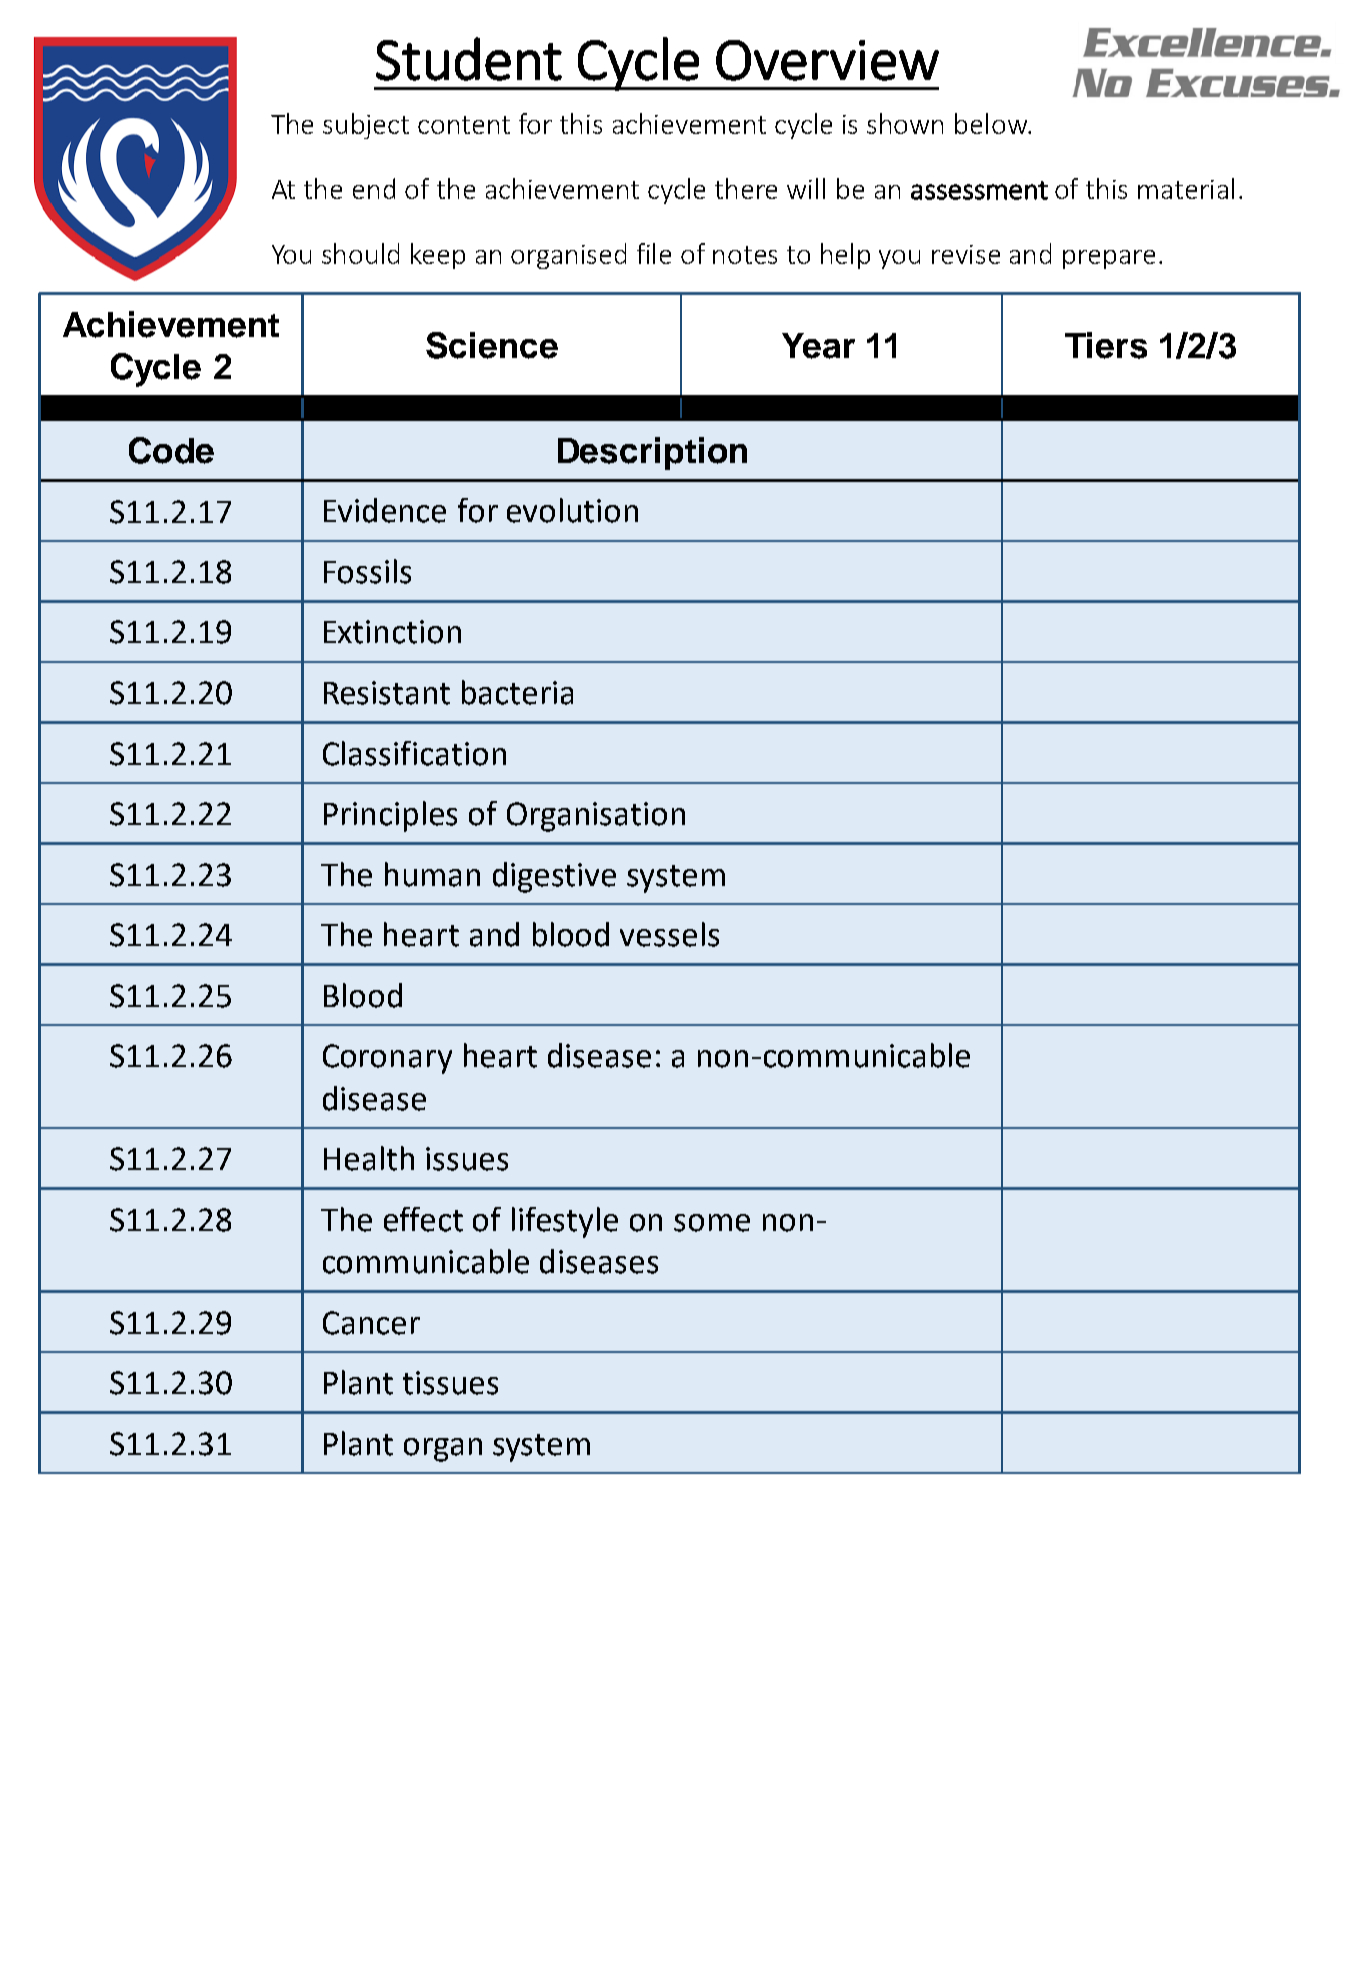  What do you see at coordinates (387, 1059) in the image?
I see `Coronary` at bounding box center [387, 1059].
